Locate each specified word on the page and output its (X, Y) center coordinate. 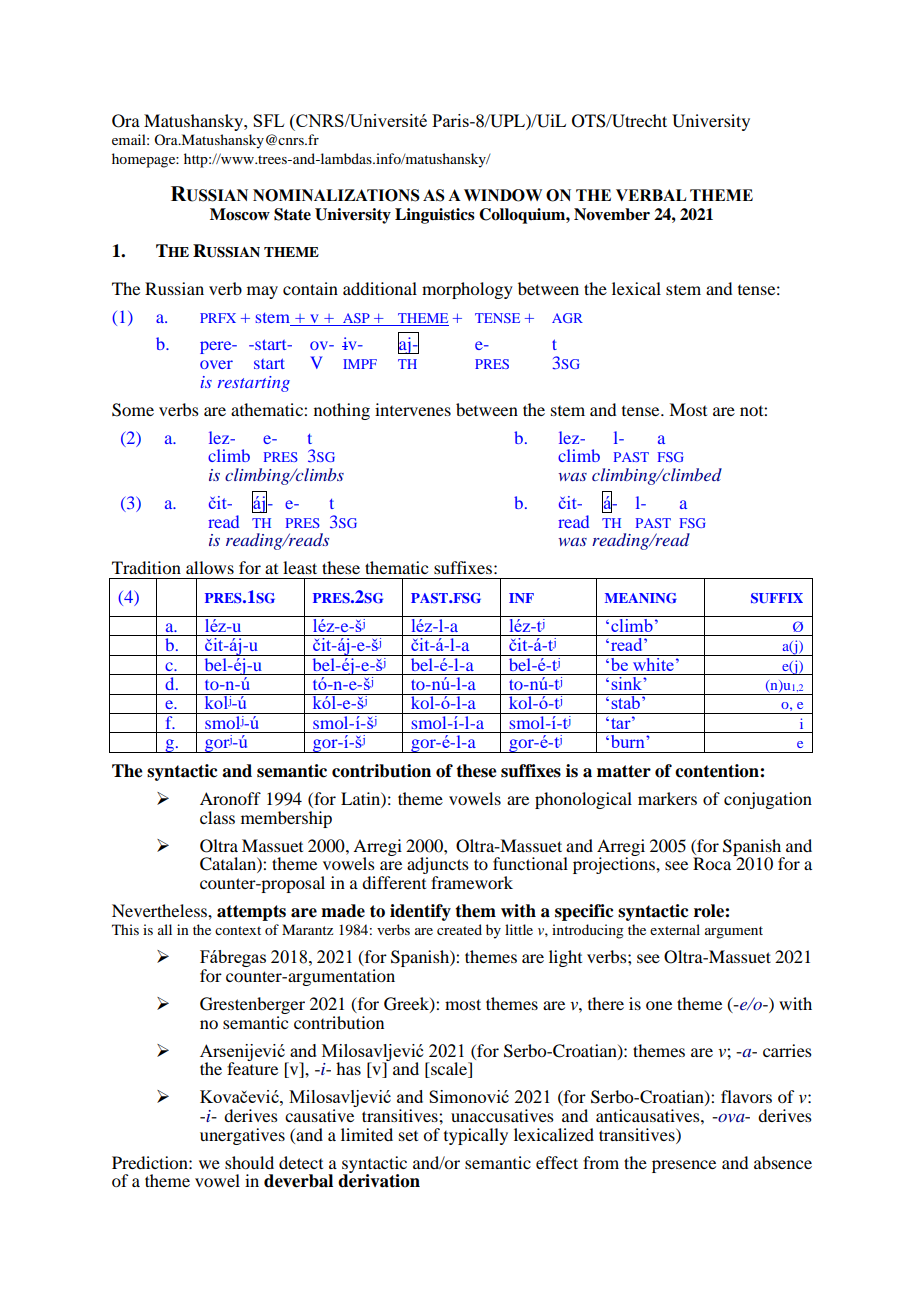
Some (133, 410)
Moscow (240, 214)
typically (476, 1136)
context (238, 930)
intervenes (413, 409)
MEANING (641, 598)
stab (625, 701)
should (249, 1162)
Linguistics (435, 216)
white (653, 663)
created (459, 929)
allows (210, 567)
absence (783, 1162)
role (710, 911)
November (612, 214)
